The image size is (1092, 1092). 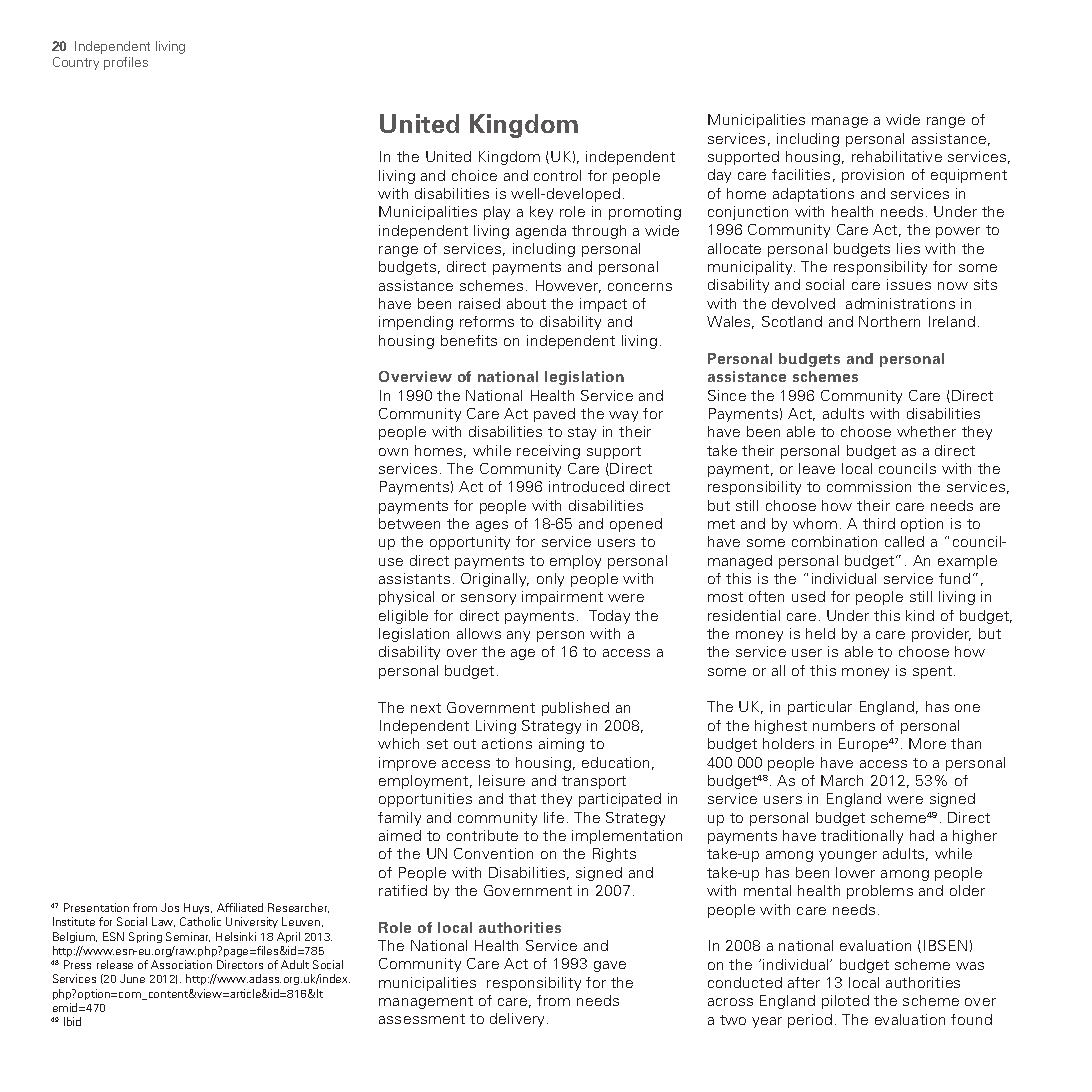 What do you see at coordinates (557, 175) in the document?
I see `control` at bounding box center [557, 175].
